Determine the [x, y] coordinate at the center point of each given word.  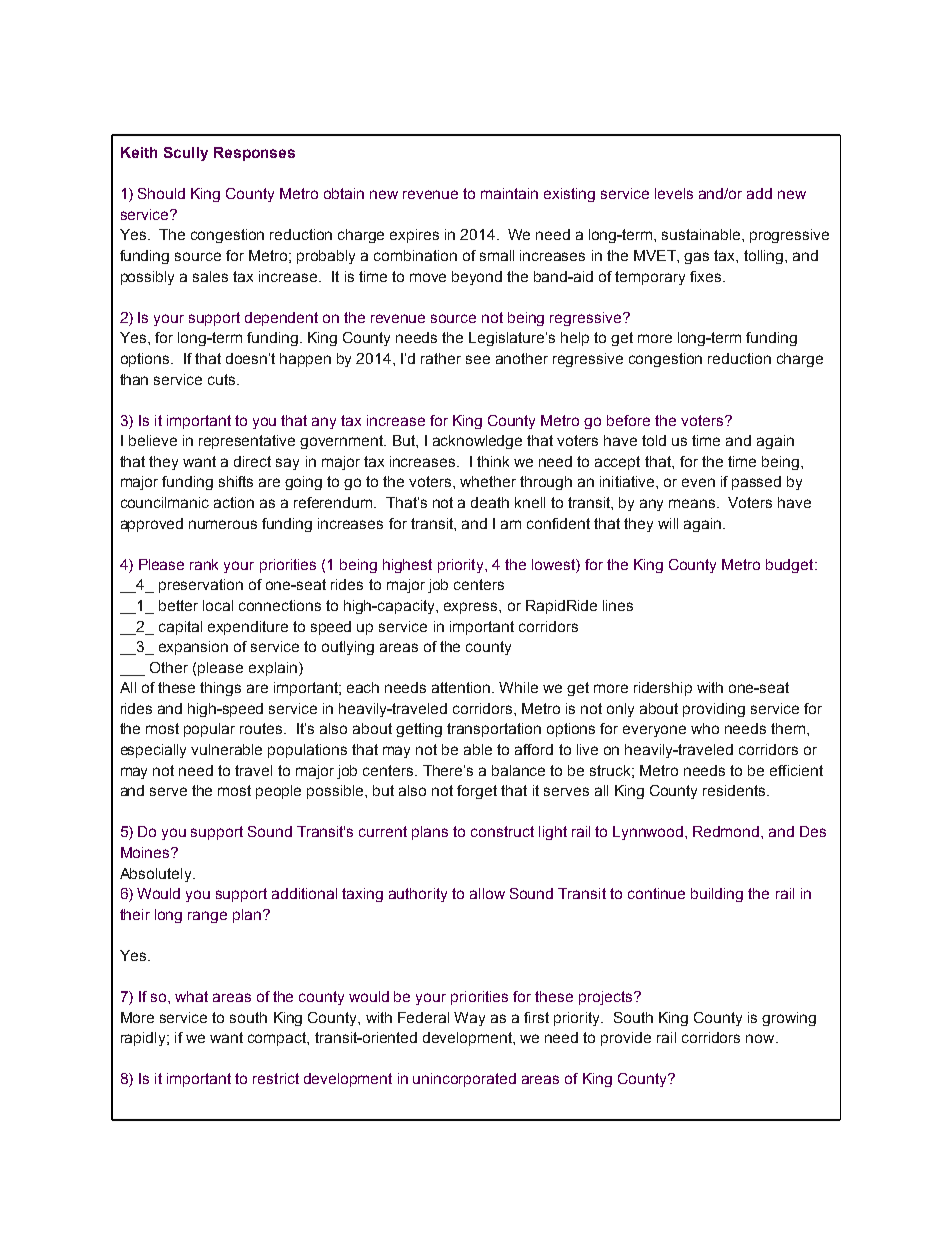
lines [618, 605]
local [218, 605]
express [472, 608]
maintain [509, 193]
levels [674, 193]
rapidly [144, 1039]
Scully [186, 154]
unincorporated [464, 1080]
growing [789, 1019]
